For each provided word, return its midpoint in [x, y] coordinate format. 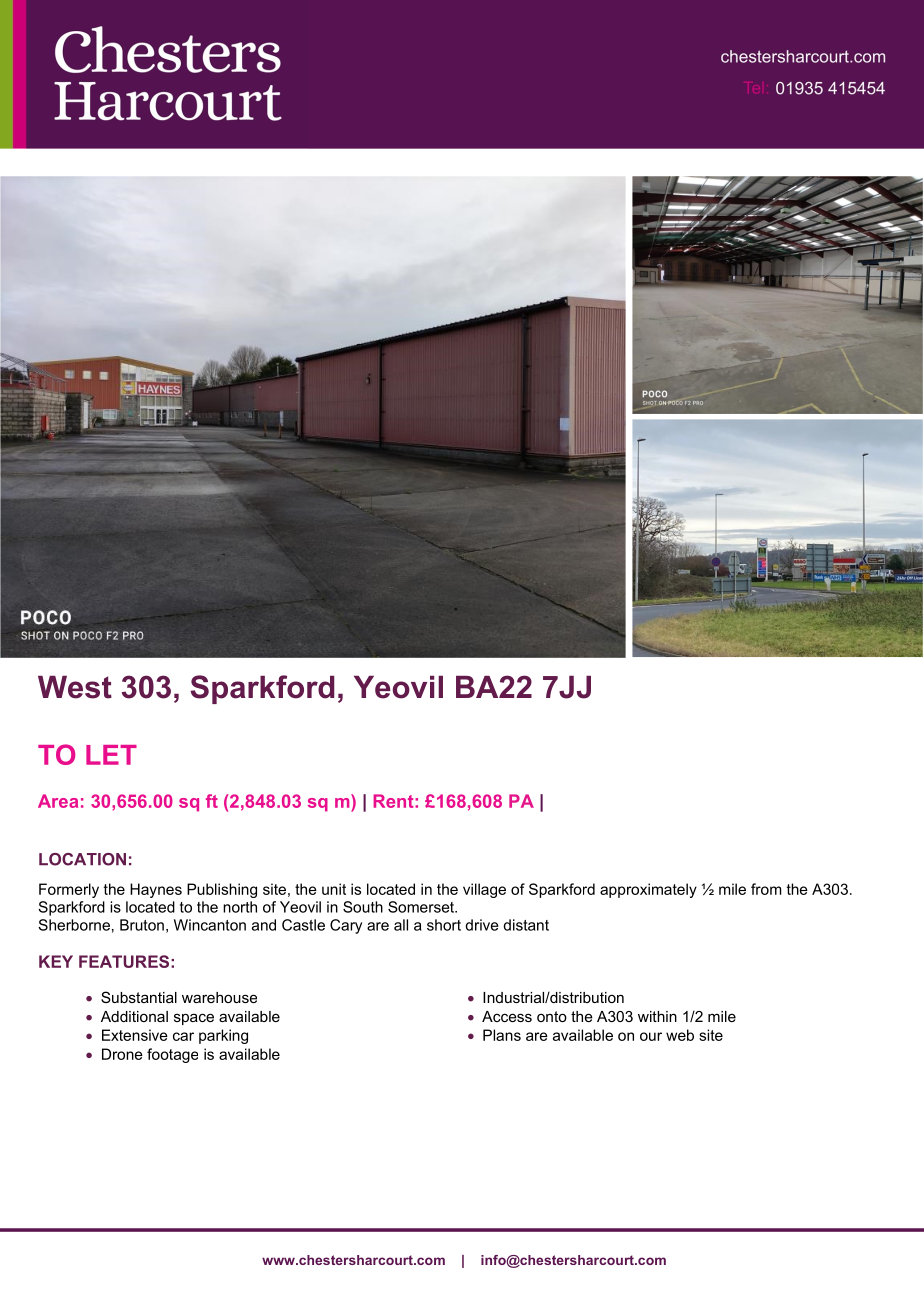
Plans [502, 1035]
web [680, 1035]
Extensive [135, 1035]
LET [111, 755]
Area [58, 801]
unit [334, 889]
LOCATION [82, 859]
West [75, 687]
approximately [648, 890]
